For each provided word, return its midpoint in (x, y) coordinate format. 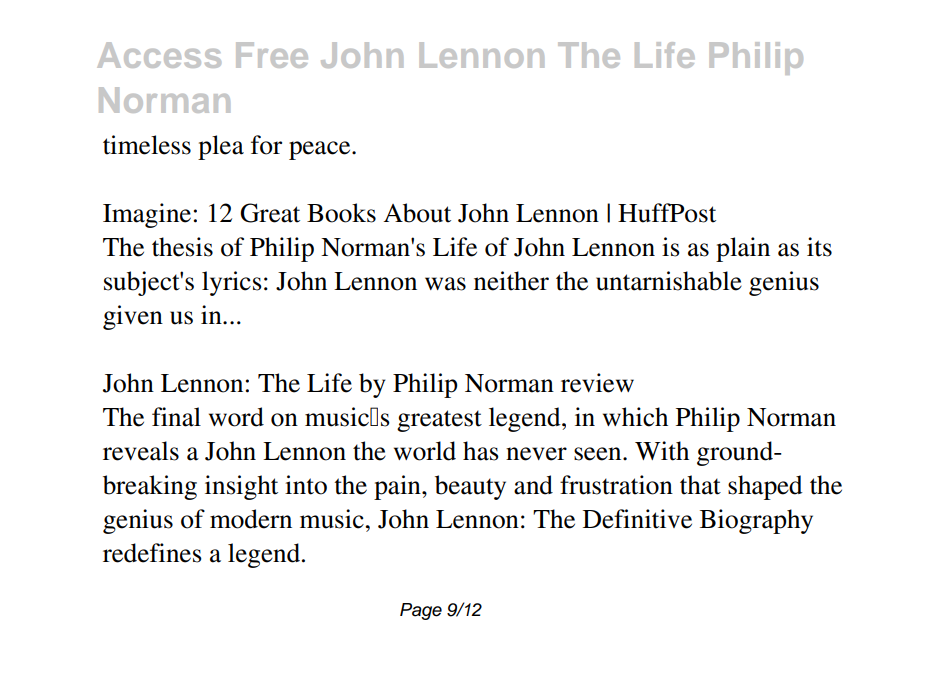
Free (272, 55)
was (445, 284)
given (133, 317)
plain (743, 249)
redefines (152, 553)
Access (159, 55)
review (597, 383)
